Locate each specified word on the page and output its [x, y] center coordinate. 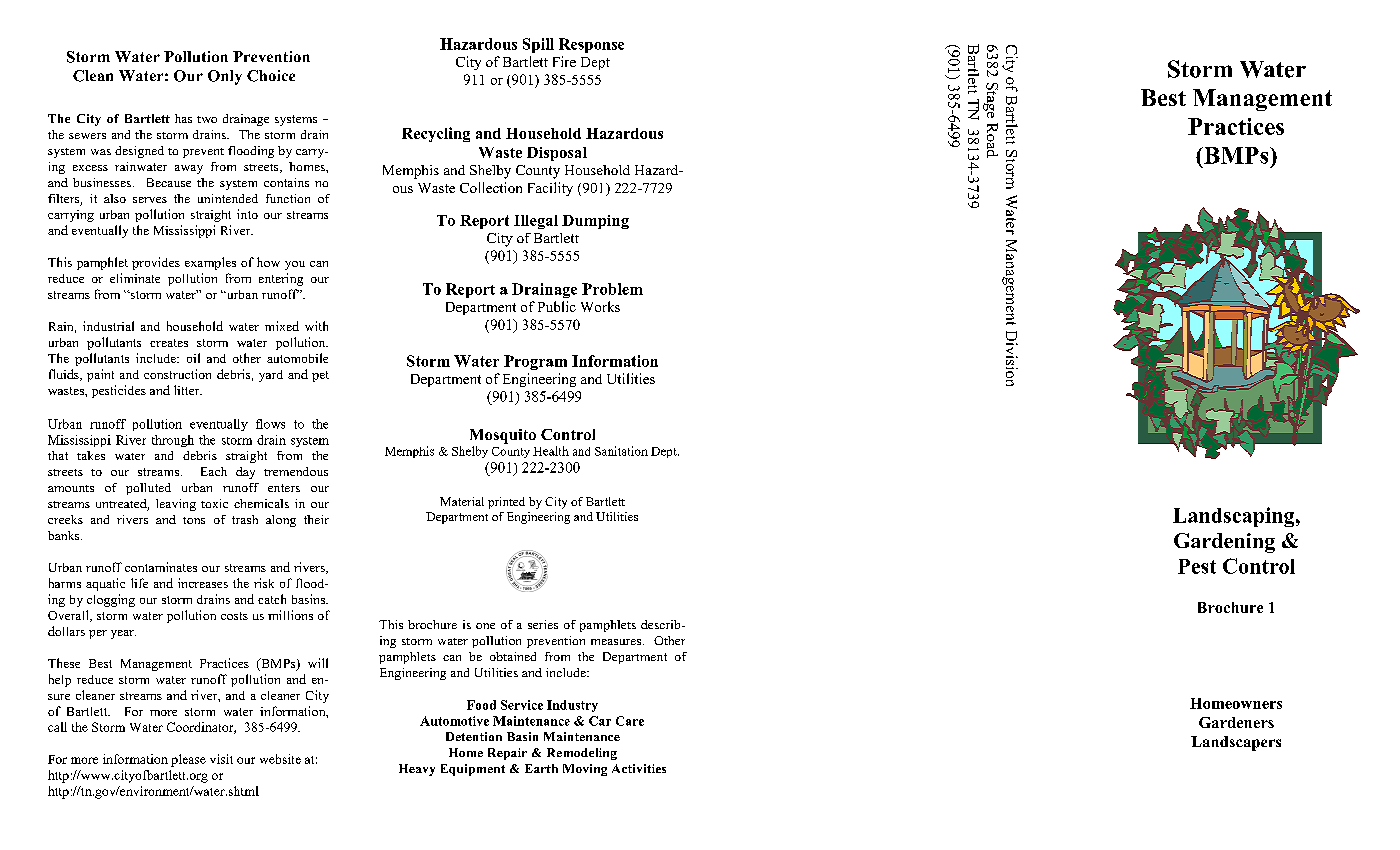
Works [600, 306]
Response [591, 45]
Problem [612, 289]
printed [506, 503]
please [188, 760]
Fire [564, 61]
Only [225, 77]
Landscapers [1236, 743]
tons [194, 520]
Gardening [1224, 543]
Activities [639, 768]
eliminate [135, 278]
